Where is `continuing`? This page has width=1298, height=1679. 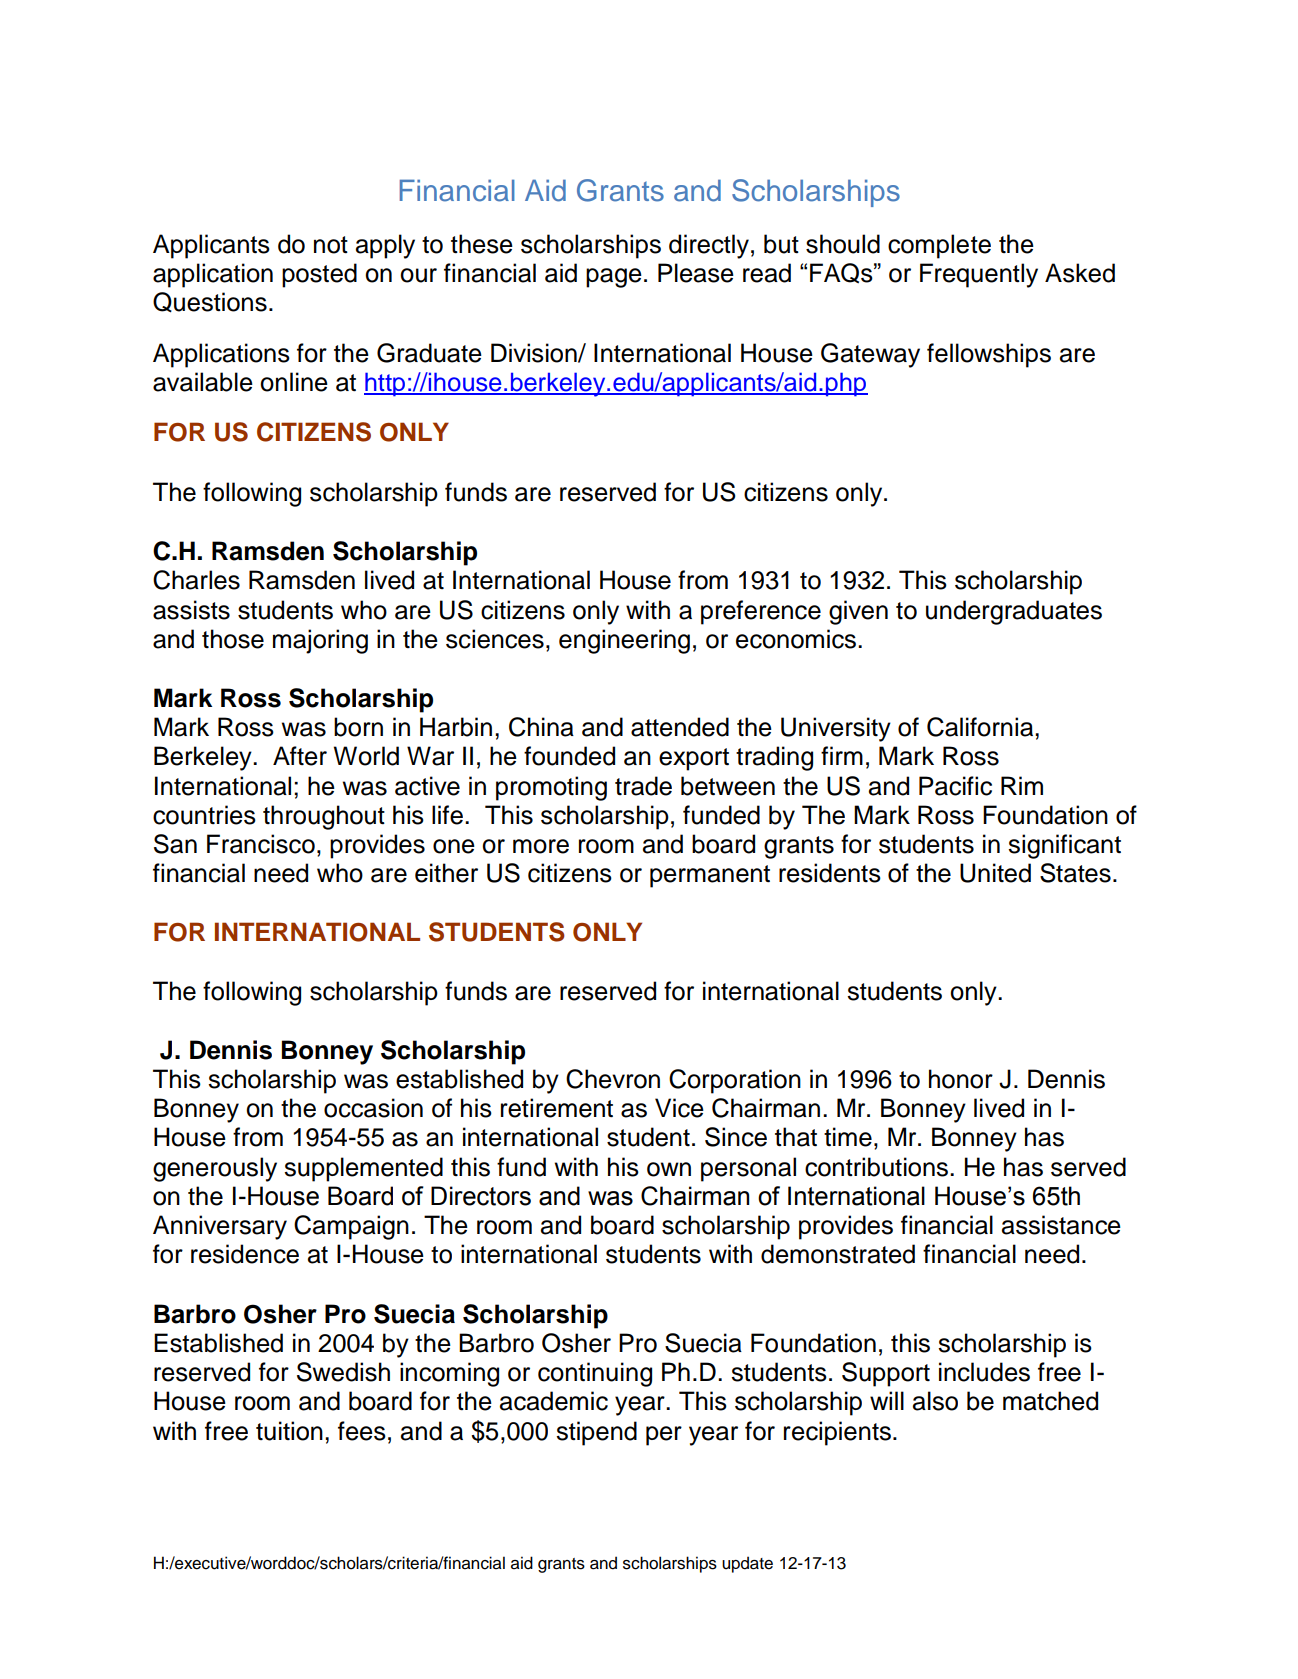 continuing is located at coordinates (595, 1374).
